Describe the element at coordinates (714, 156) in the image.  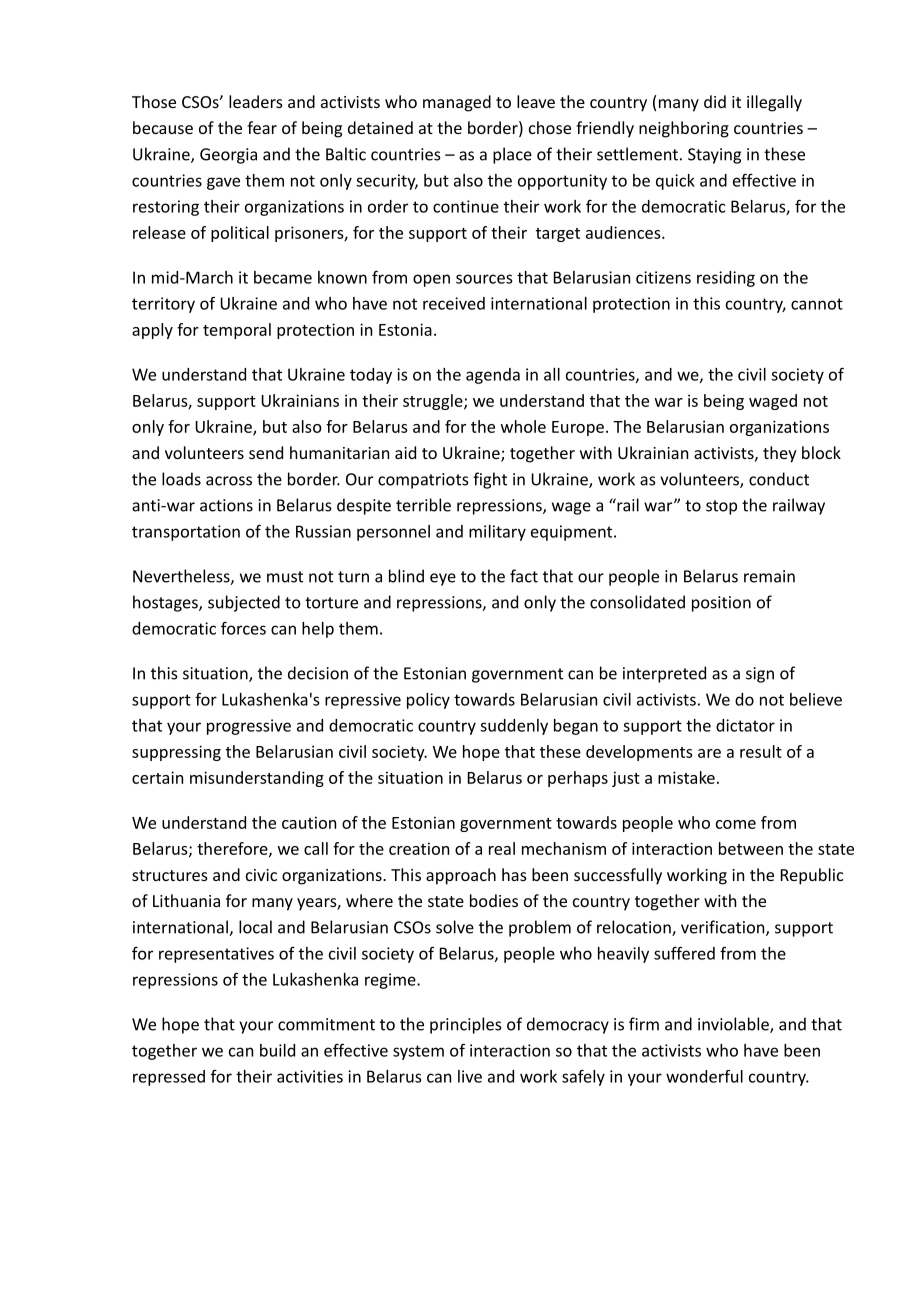
I see `Staying` at that location.
